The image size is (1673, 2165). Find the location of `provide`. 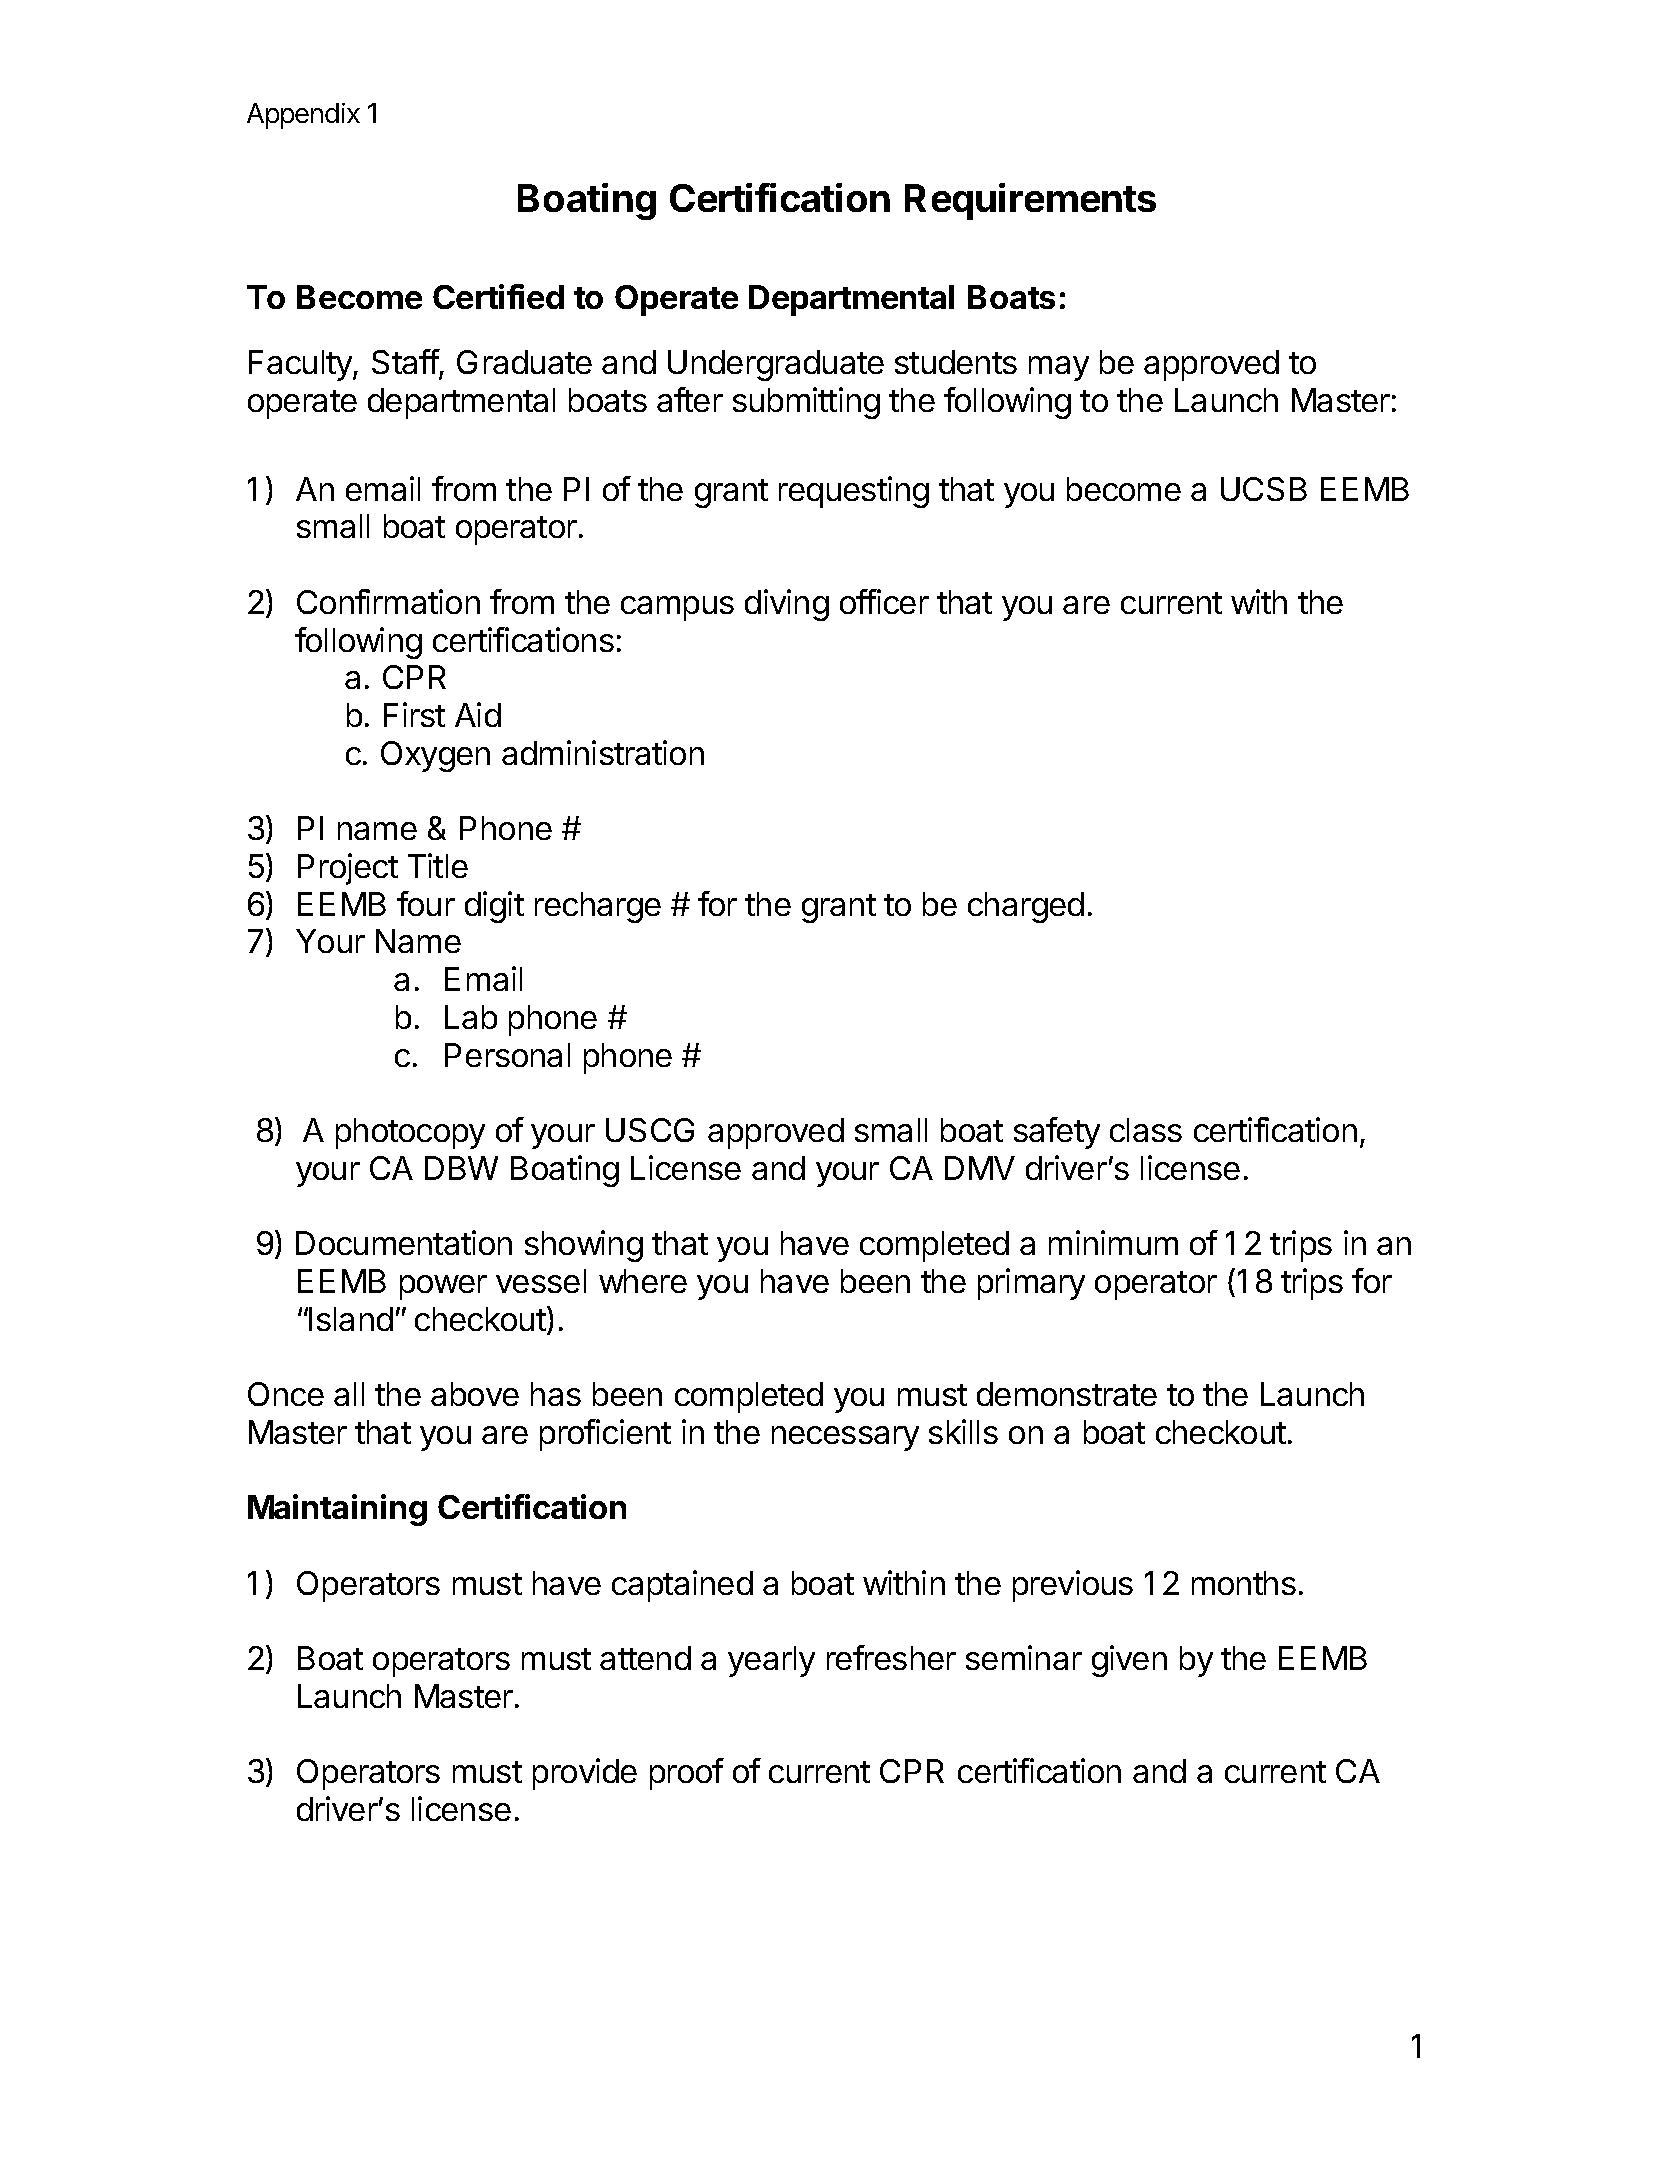

provide is located at coordinates (585, 1774).
